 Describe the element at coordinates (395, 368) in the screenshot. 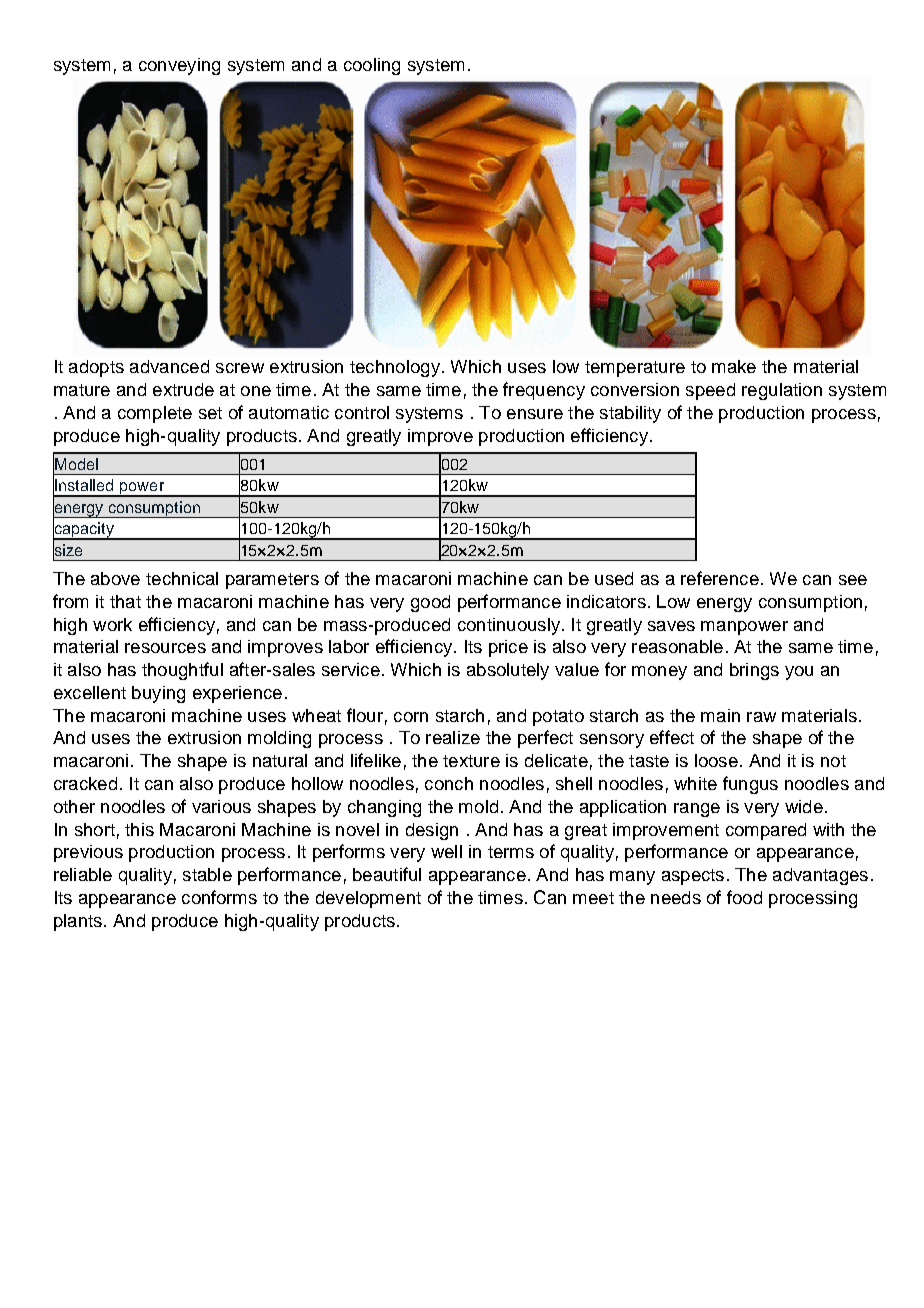

I see `technology` at that location.
